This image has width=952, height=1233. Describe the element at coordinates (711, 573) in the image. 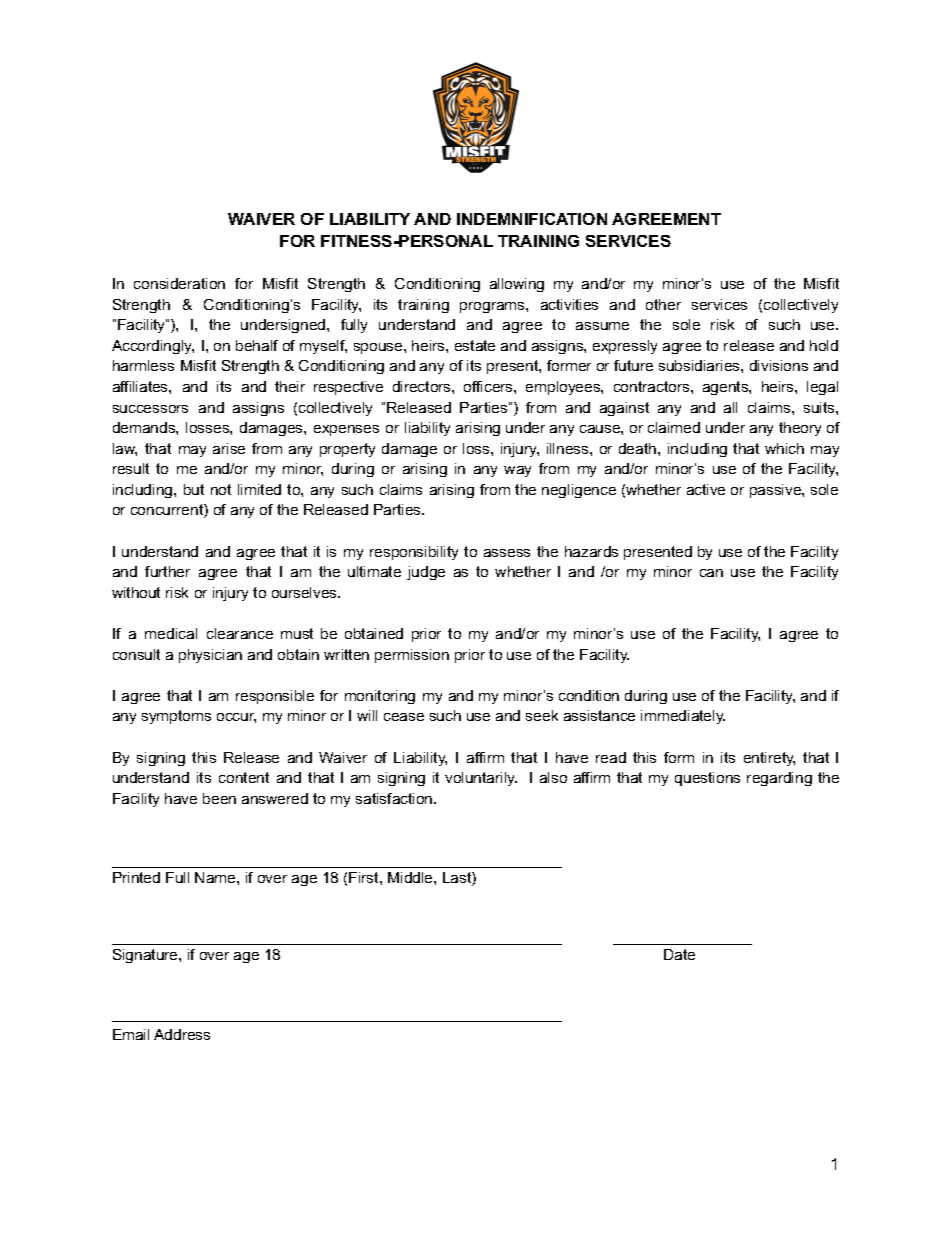

I see `can` at that location.
